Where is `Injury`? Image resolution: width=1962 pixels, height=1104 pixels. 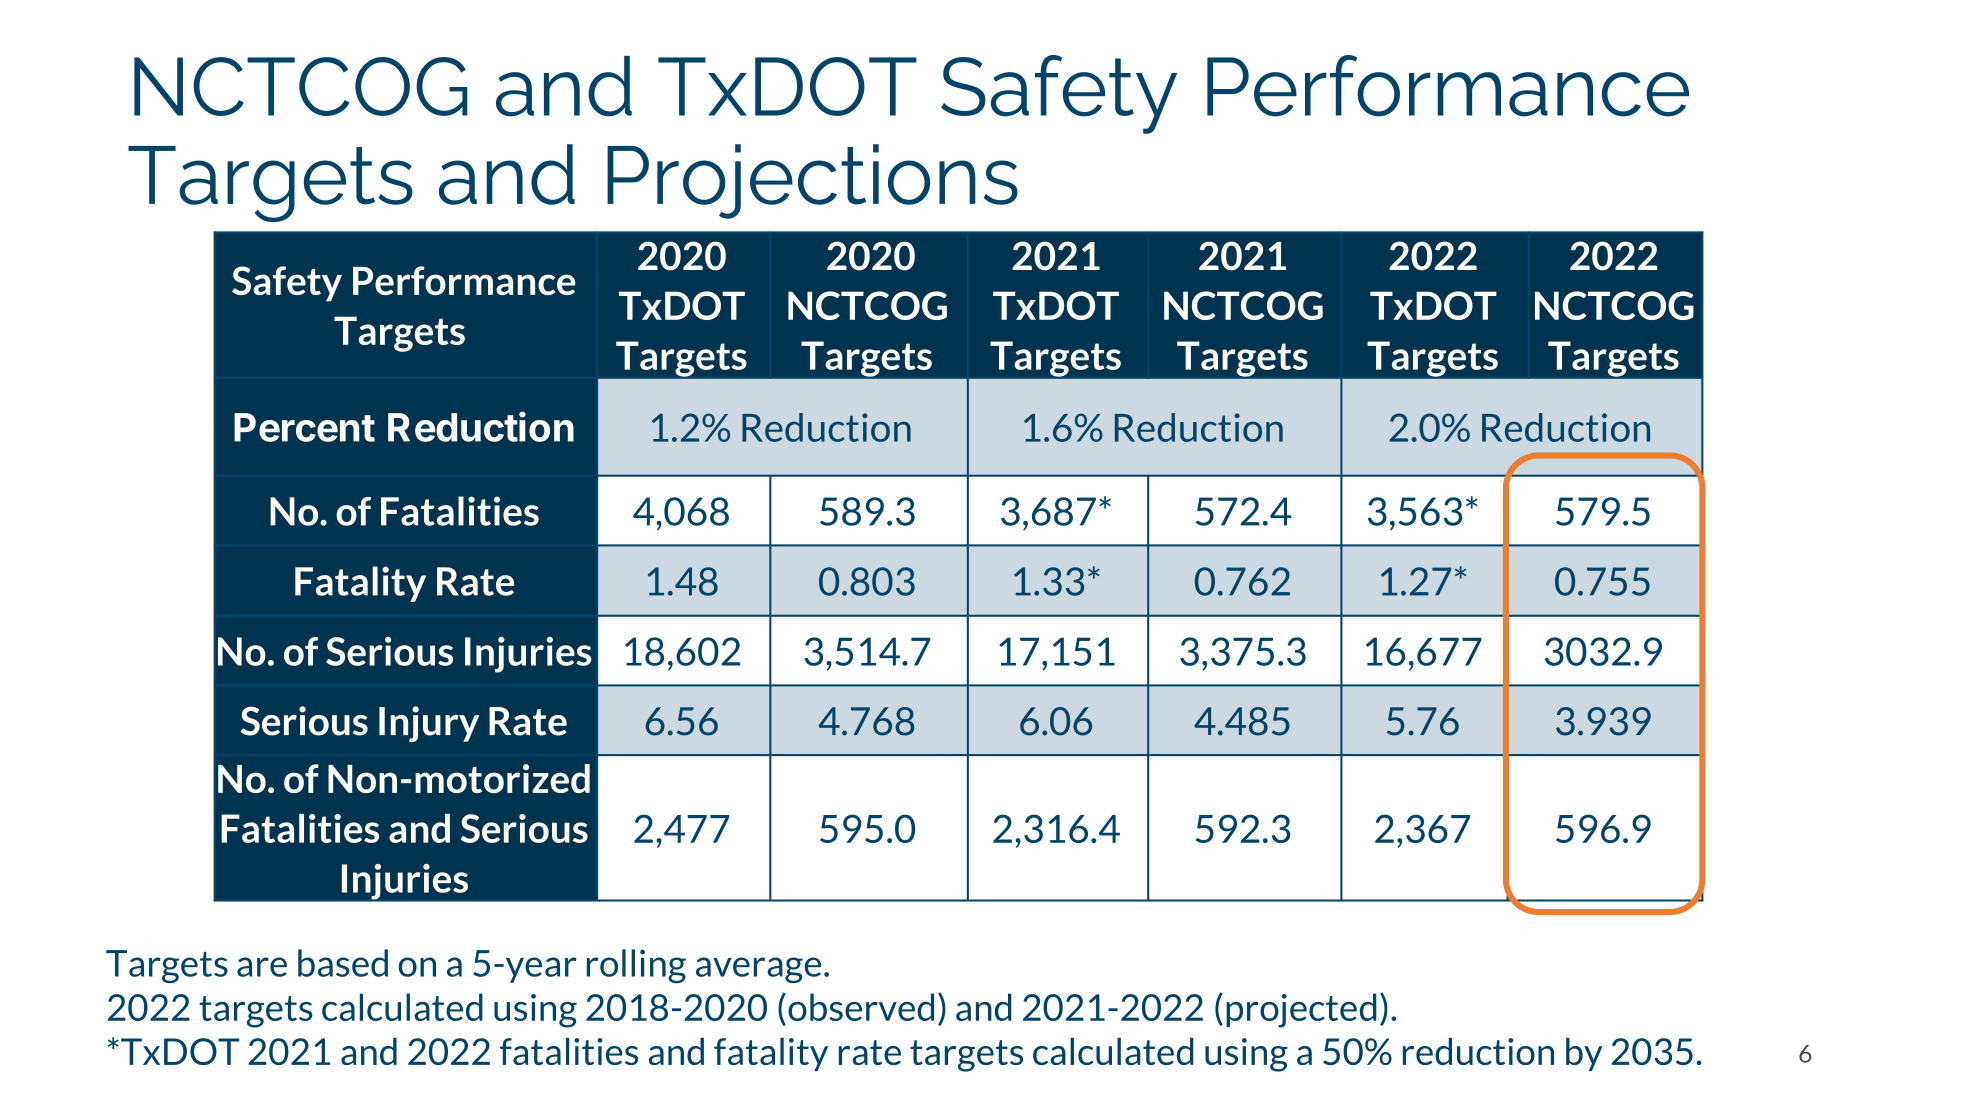
Injury is located at coordinates (429, 724).
